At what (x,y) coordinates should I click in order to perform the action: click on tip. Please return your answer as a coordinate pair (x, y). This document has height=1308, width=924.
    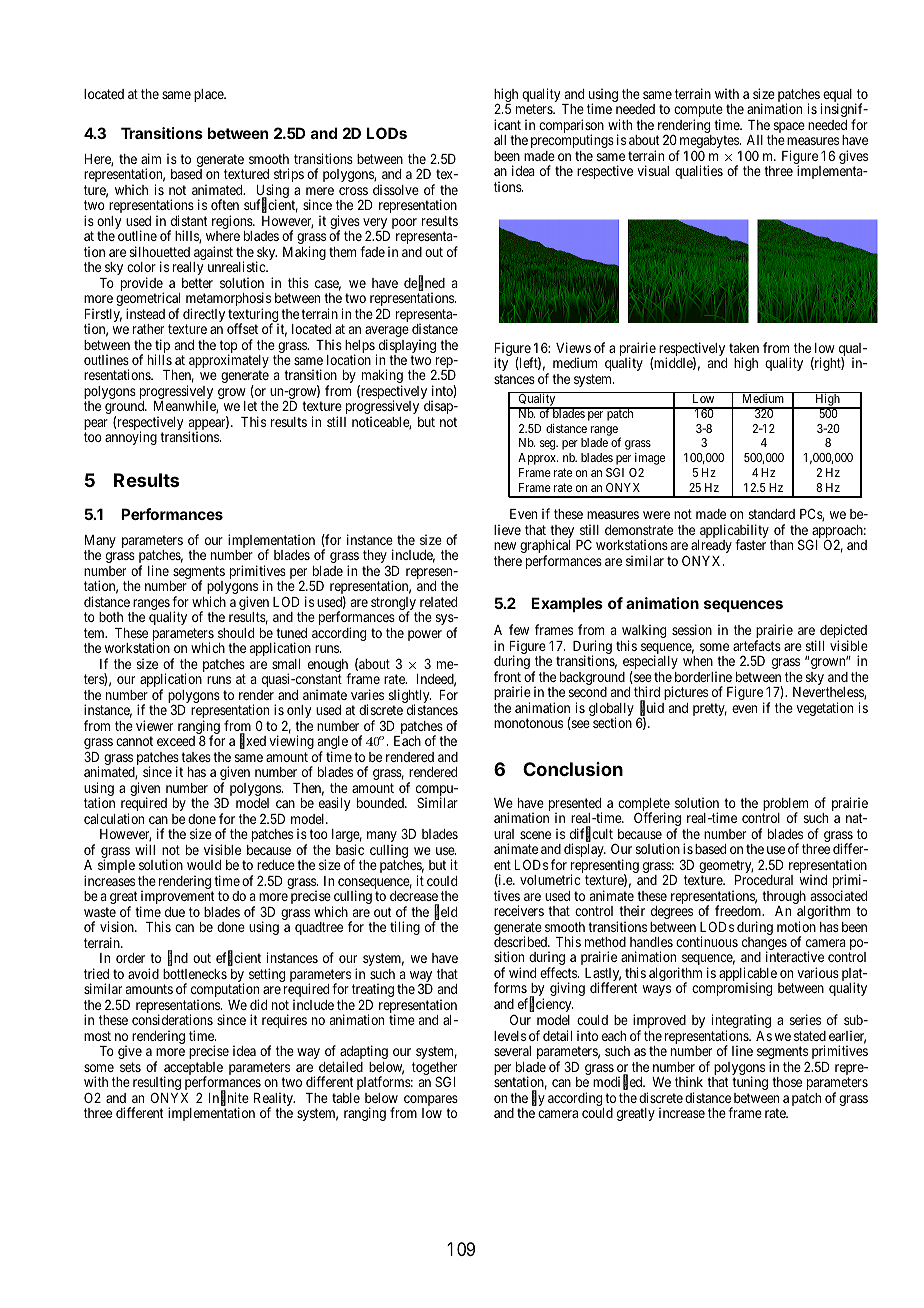
    Looking at the image, I should click on (162, 347).
